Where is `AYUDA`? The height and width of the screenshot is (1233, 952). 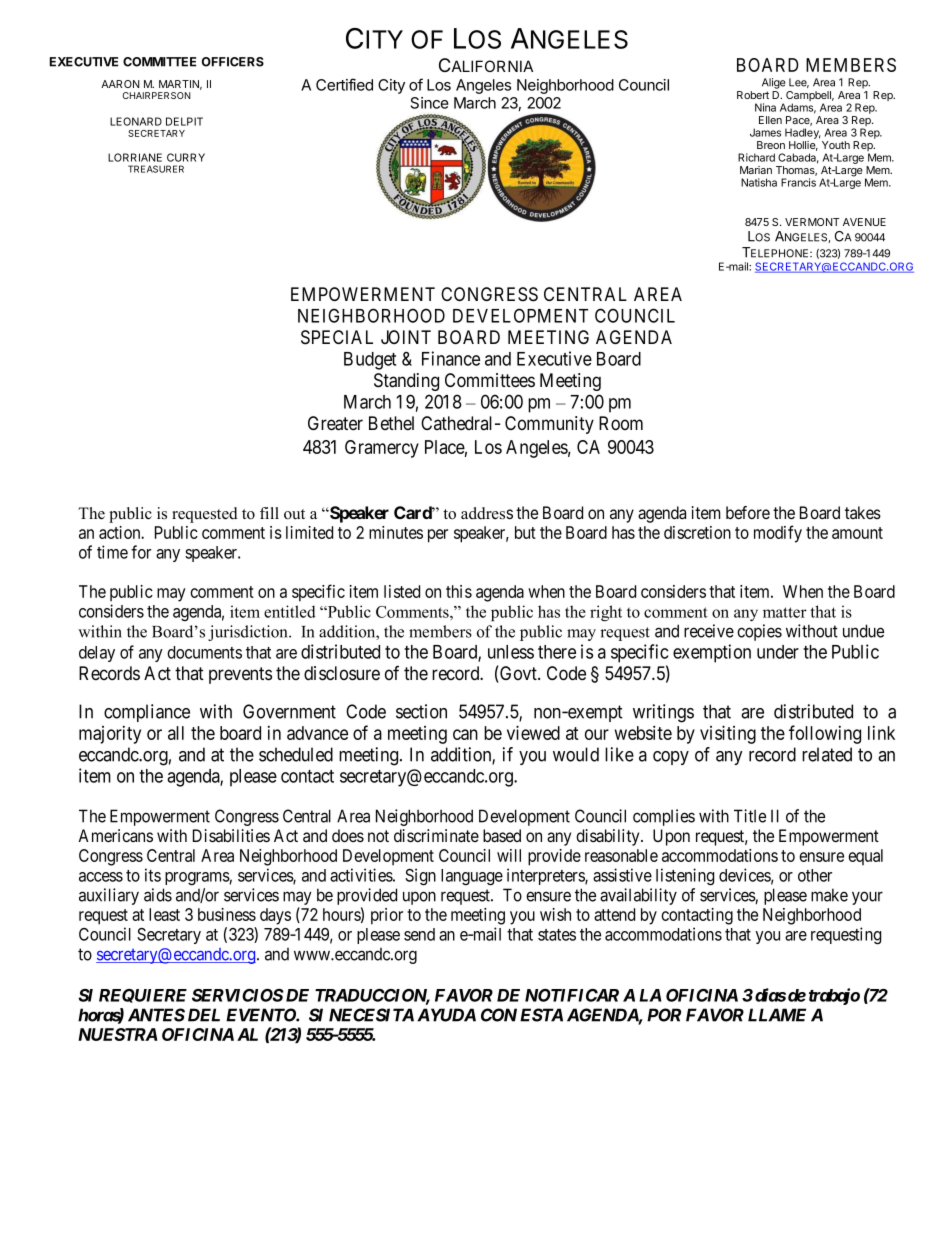 AYUDA is located at coordinates (446, 1015).
